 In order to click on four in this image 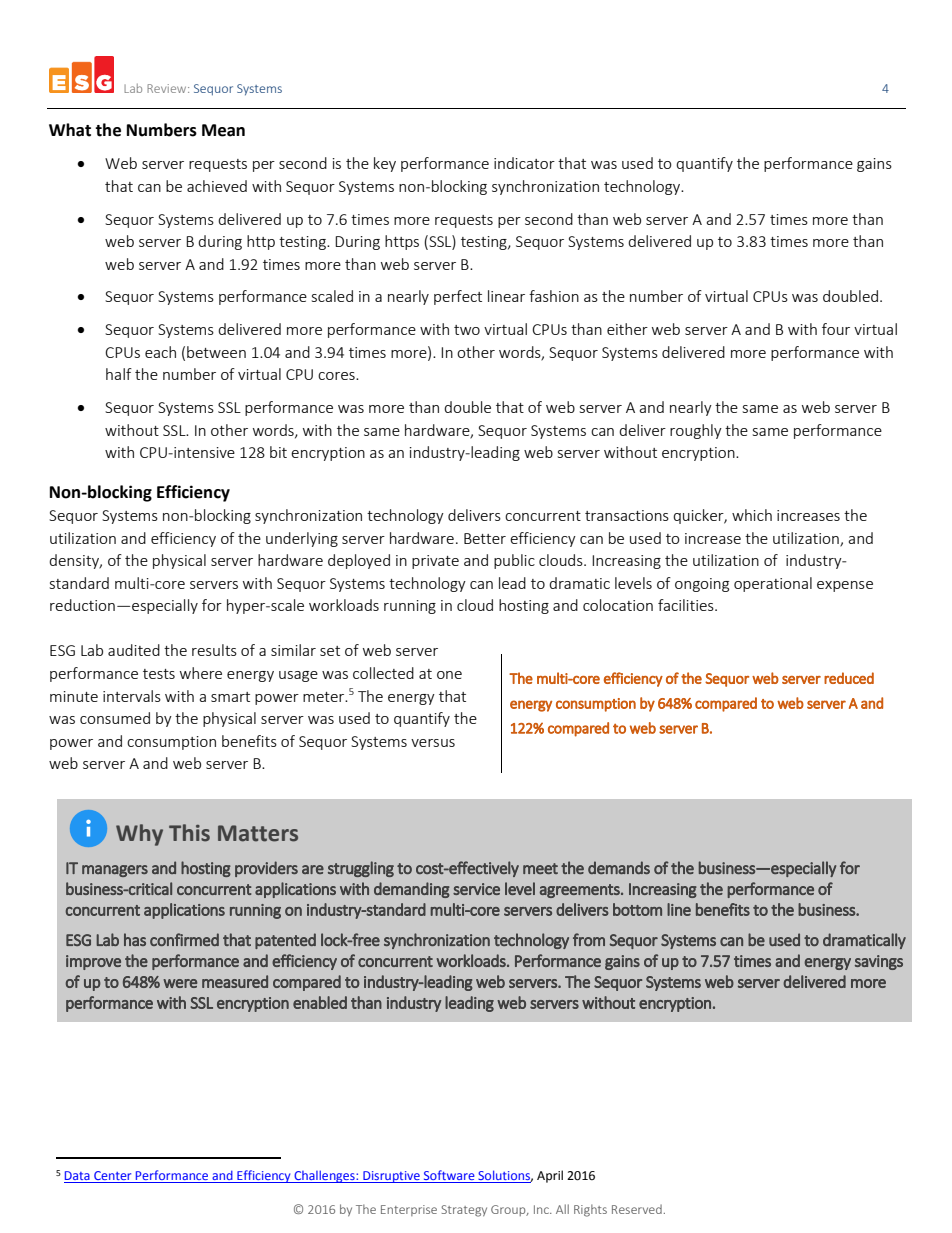, I will do `click(836, 329)`.
